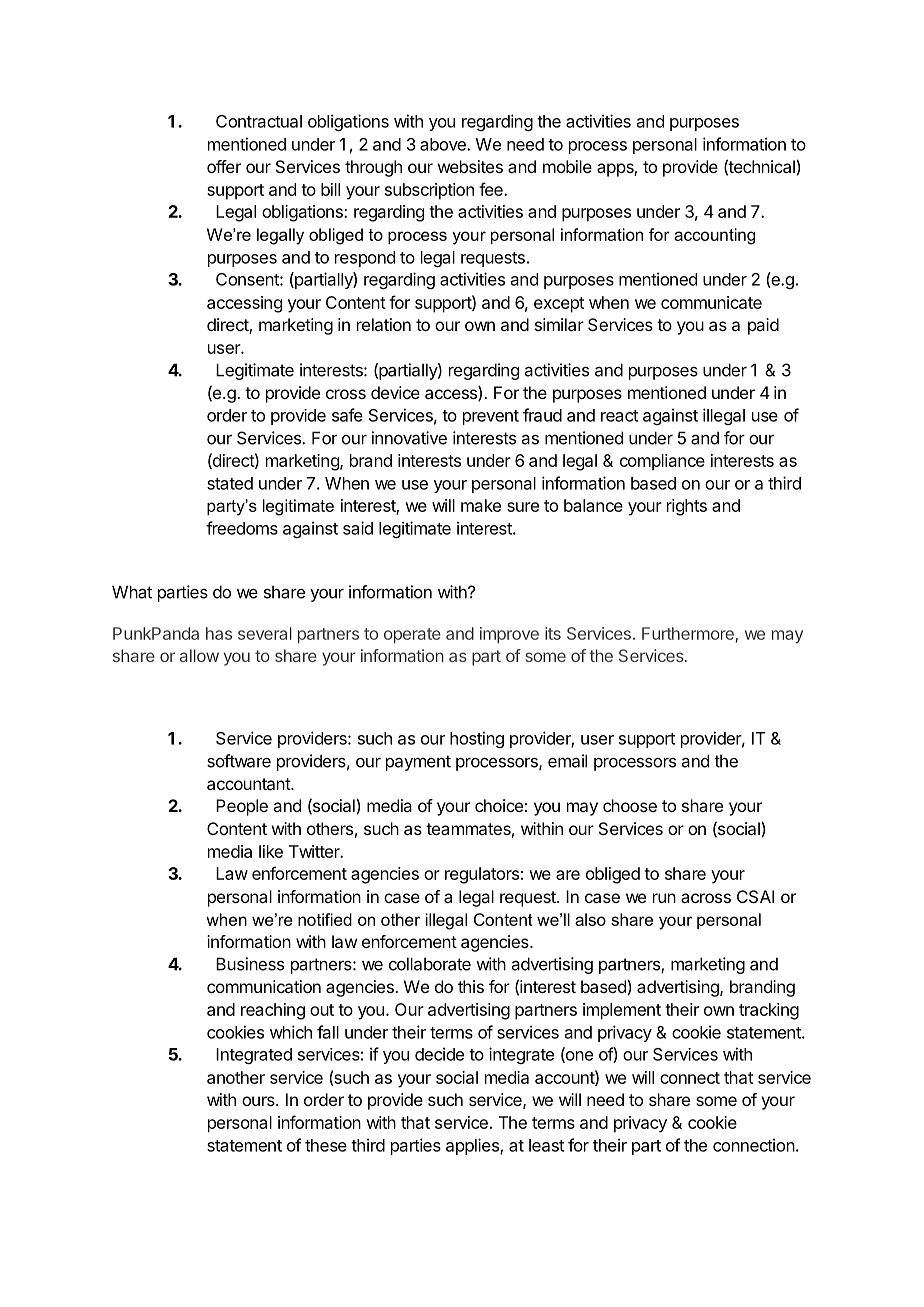 This document has width=924, height=1307. Describe the element at coordinates (219, 633) in the document. I see `has` at that location.
